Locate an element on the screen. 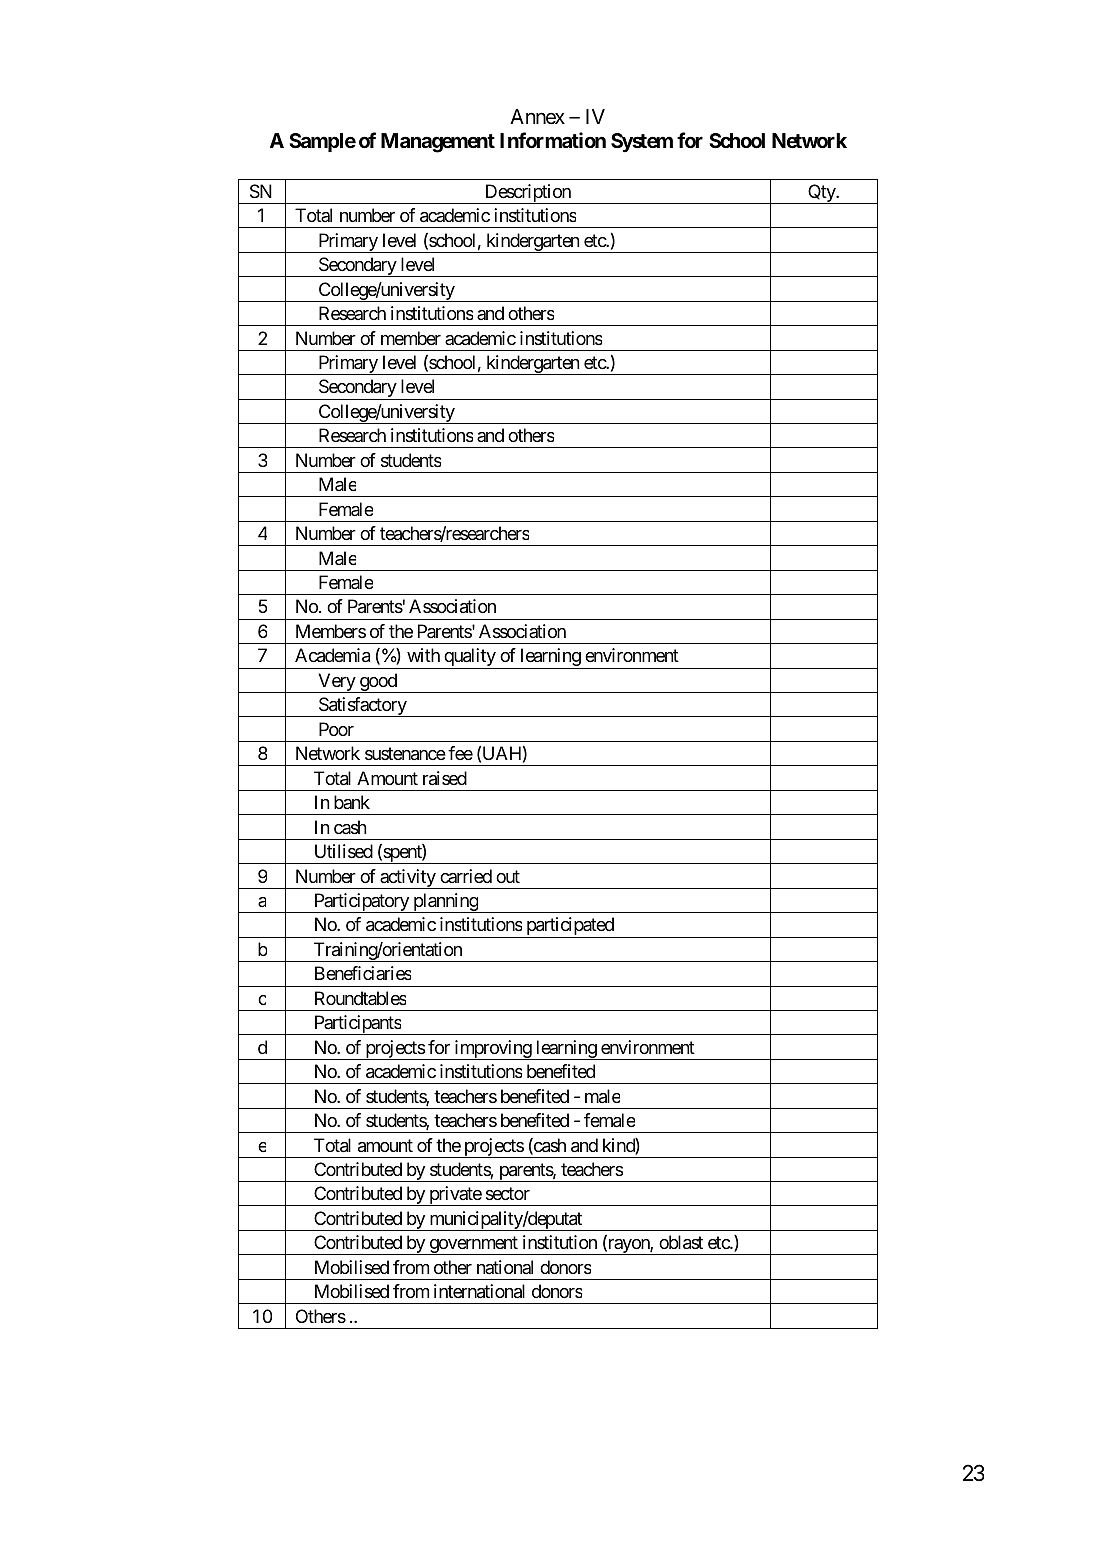 The image size is (1098, 1554). System is located at coordinates (642, 143).
